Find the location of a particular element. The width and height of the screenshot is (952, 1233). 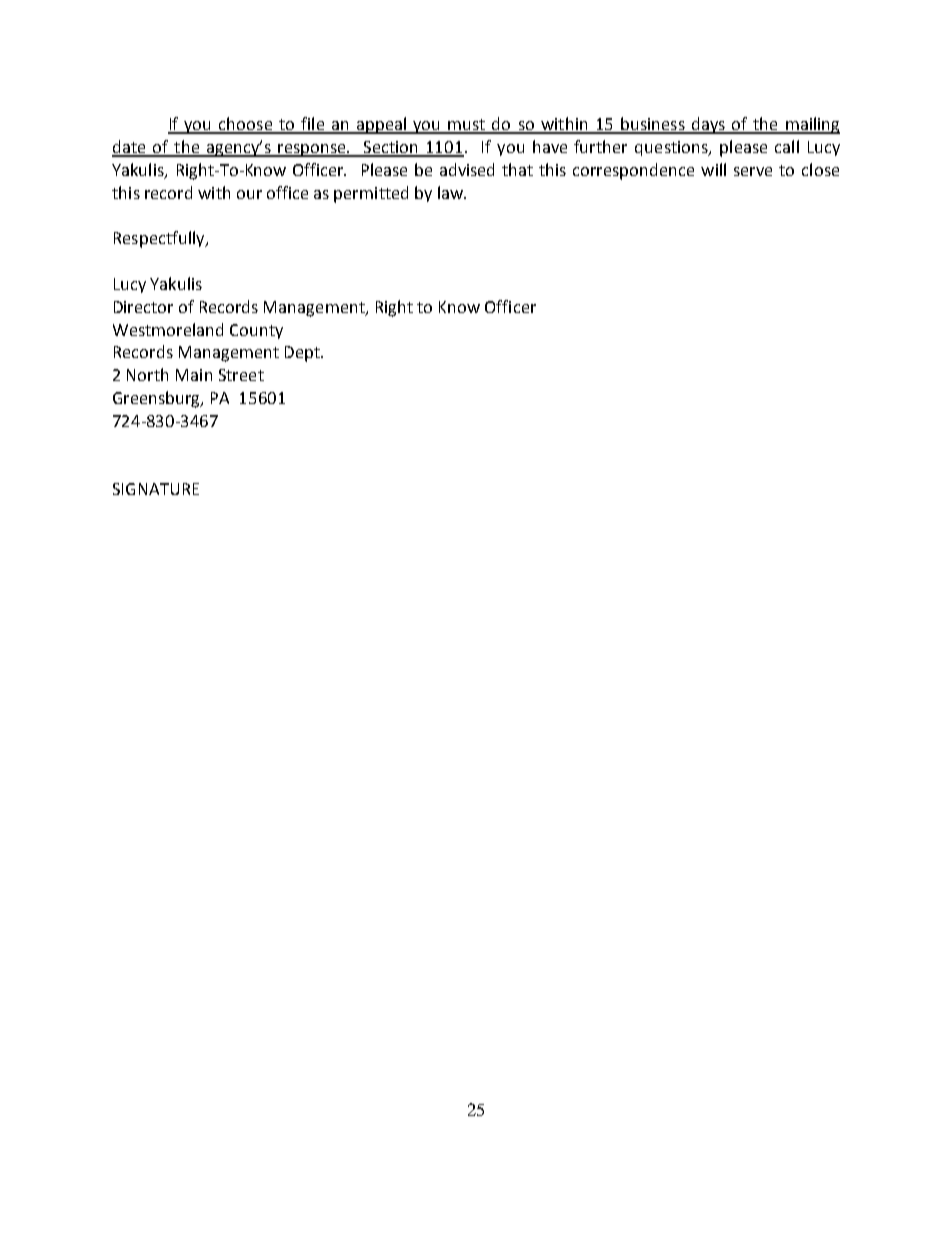

Street is located at coordinates (241, 375).
